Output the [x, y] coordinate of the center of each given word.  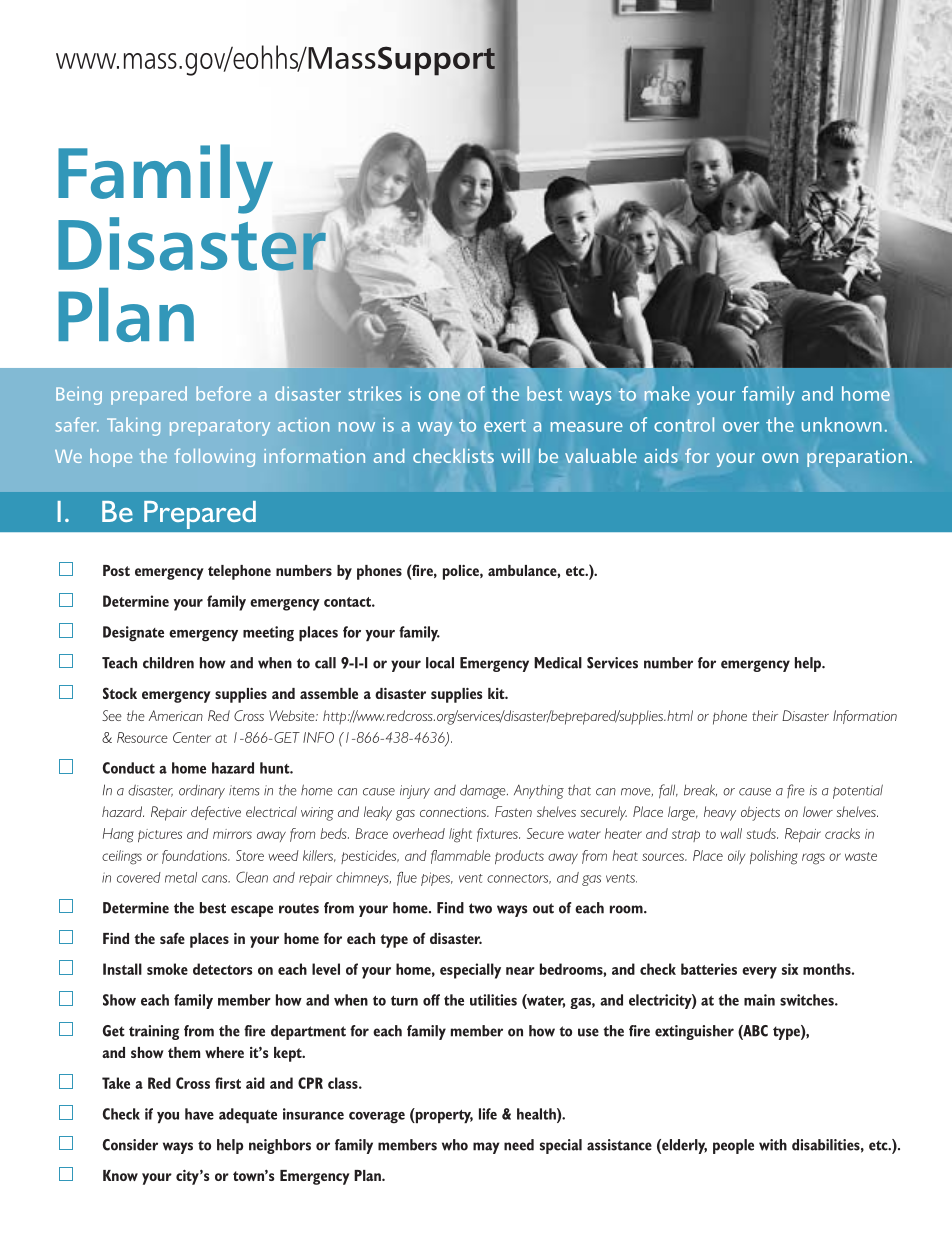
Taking [133, 426]
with [773, 1145]
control [684, 424]
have [199, 1114]
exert [505, 425]
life [488, 1114]
